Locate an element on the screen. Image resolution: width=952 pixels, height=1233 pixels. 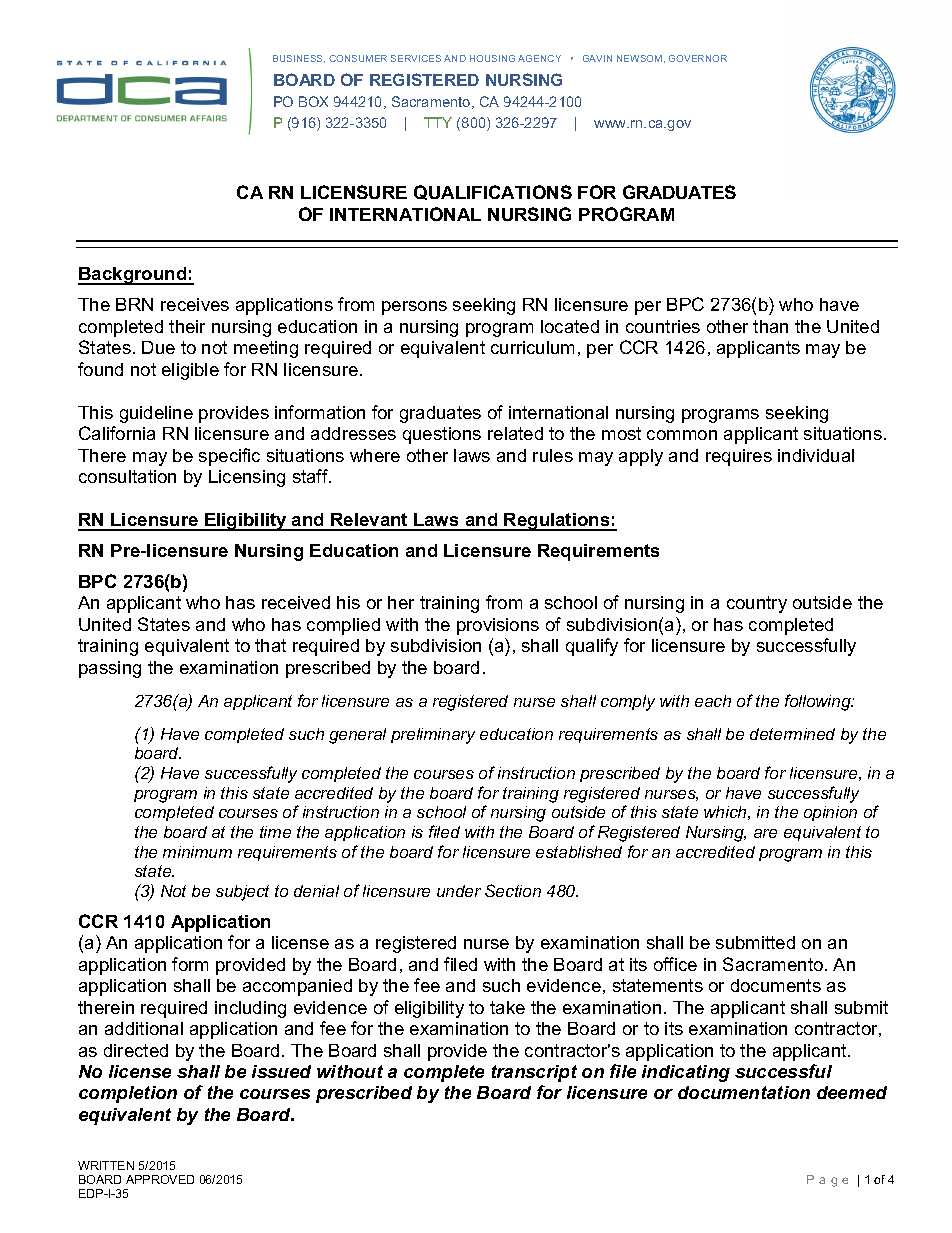
APPROVED is located at coordinates (160, 1179).
